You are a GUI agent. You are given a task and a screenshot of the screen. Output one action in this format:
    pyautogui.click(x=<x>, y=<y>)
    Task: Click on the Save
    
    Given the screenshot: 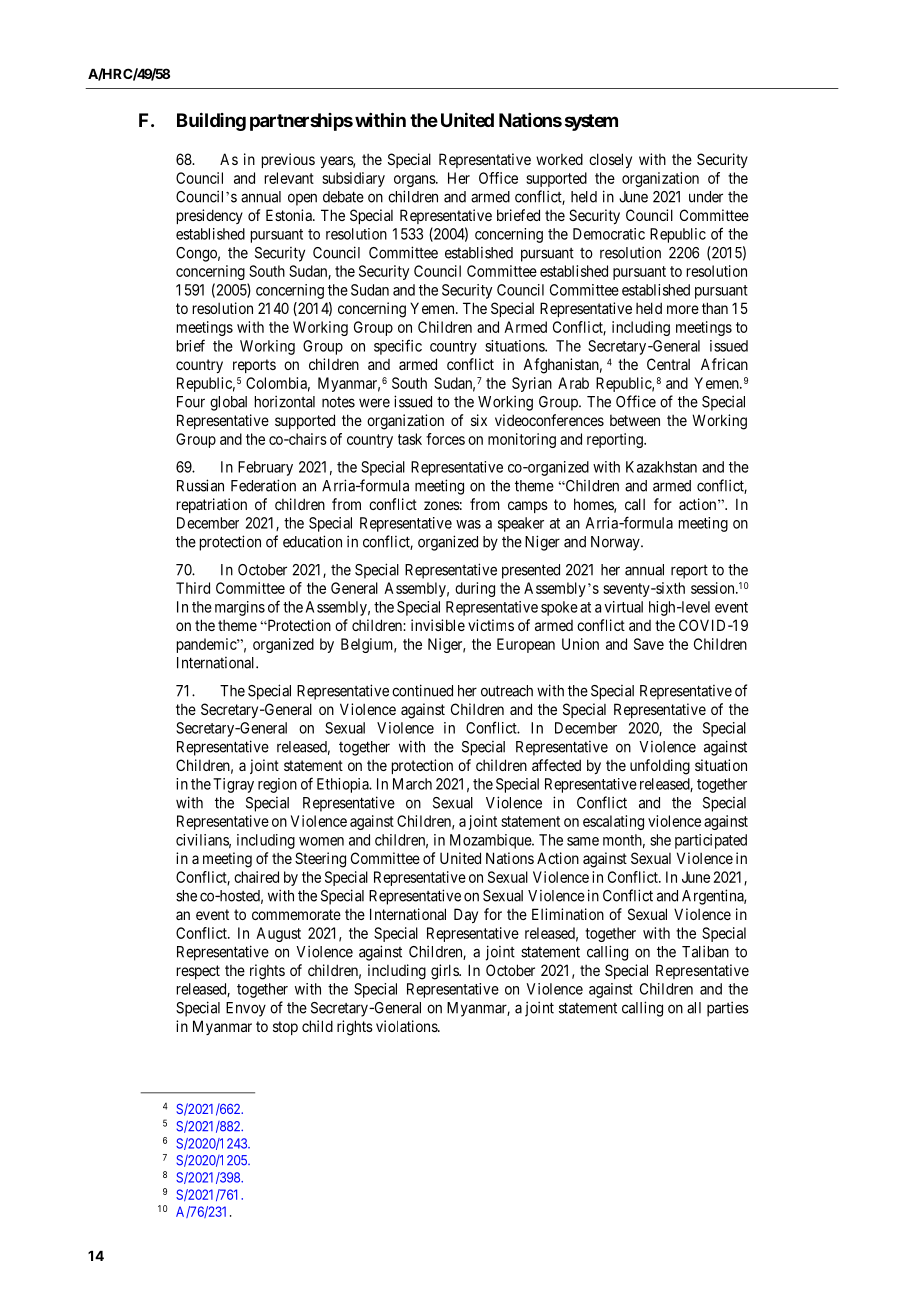 What is the action you would take?
    pyautogui.click(x=649, y=644)
